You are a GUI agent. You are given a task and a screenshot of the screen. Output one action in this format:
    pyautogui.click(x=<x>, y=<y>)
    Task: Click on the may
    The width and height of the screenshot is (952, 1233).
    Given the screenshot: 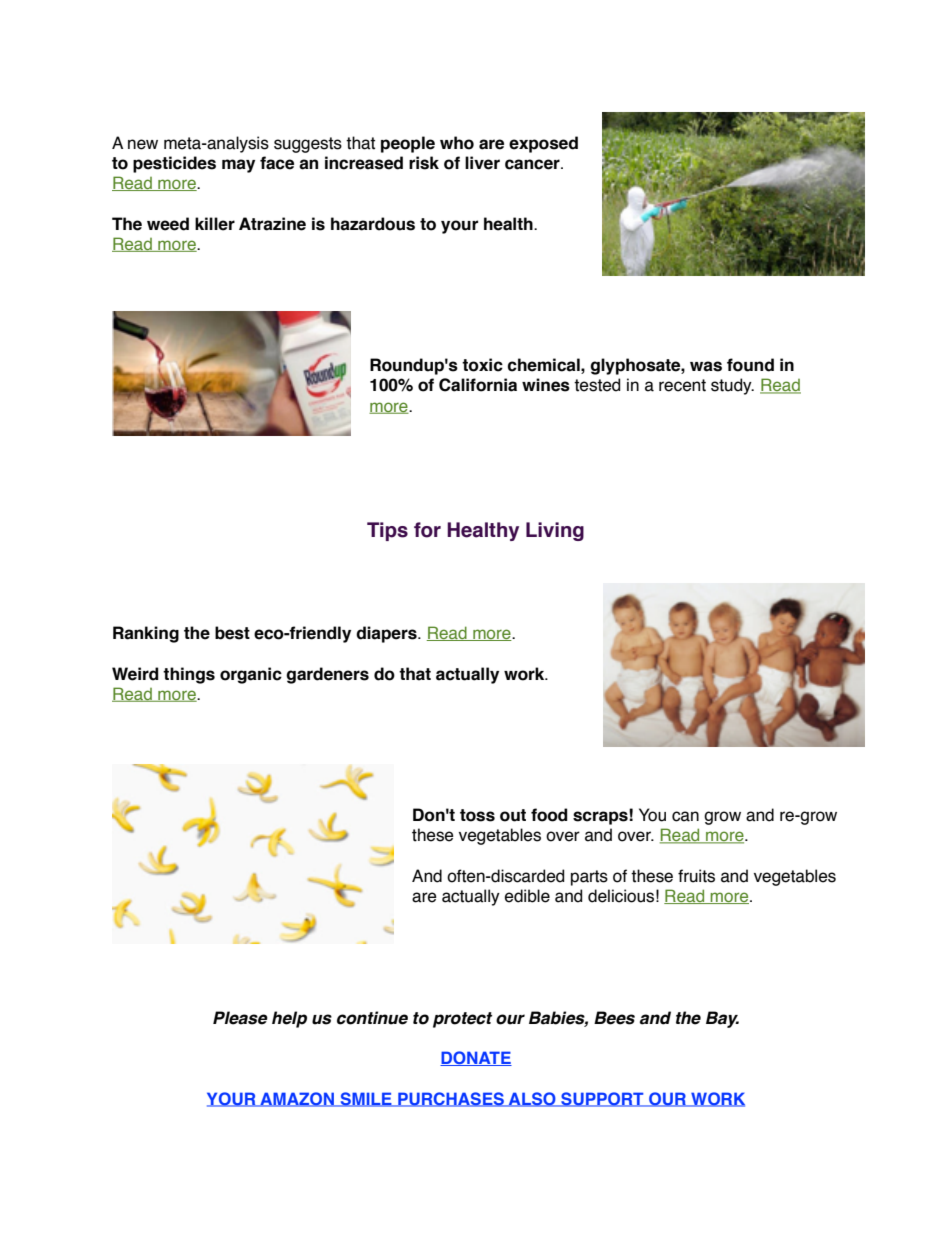 What is the action you would take?
    pyautogui.click(x=238, y=166)
